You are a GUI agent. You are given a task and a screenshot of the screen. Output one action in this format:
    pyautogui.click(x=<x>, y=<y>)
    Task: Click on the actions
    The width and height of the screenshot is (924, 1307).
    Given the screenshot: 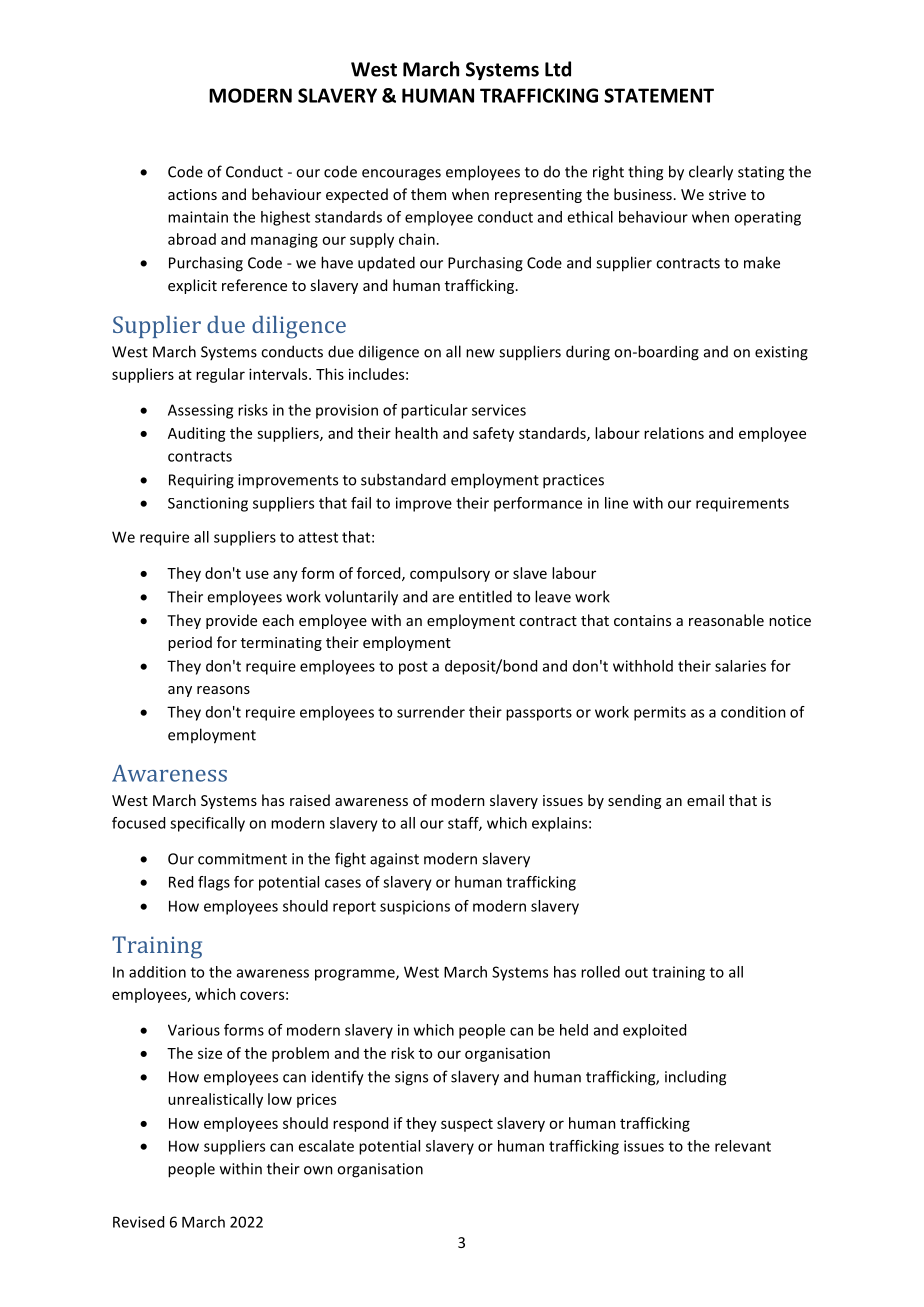 What is the action you would take?
    pyautogui.click(x=192, y=194)
